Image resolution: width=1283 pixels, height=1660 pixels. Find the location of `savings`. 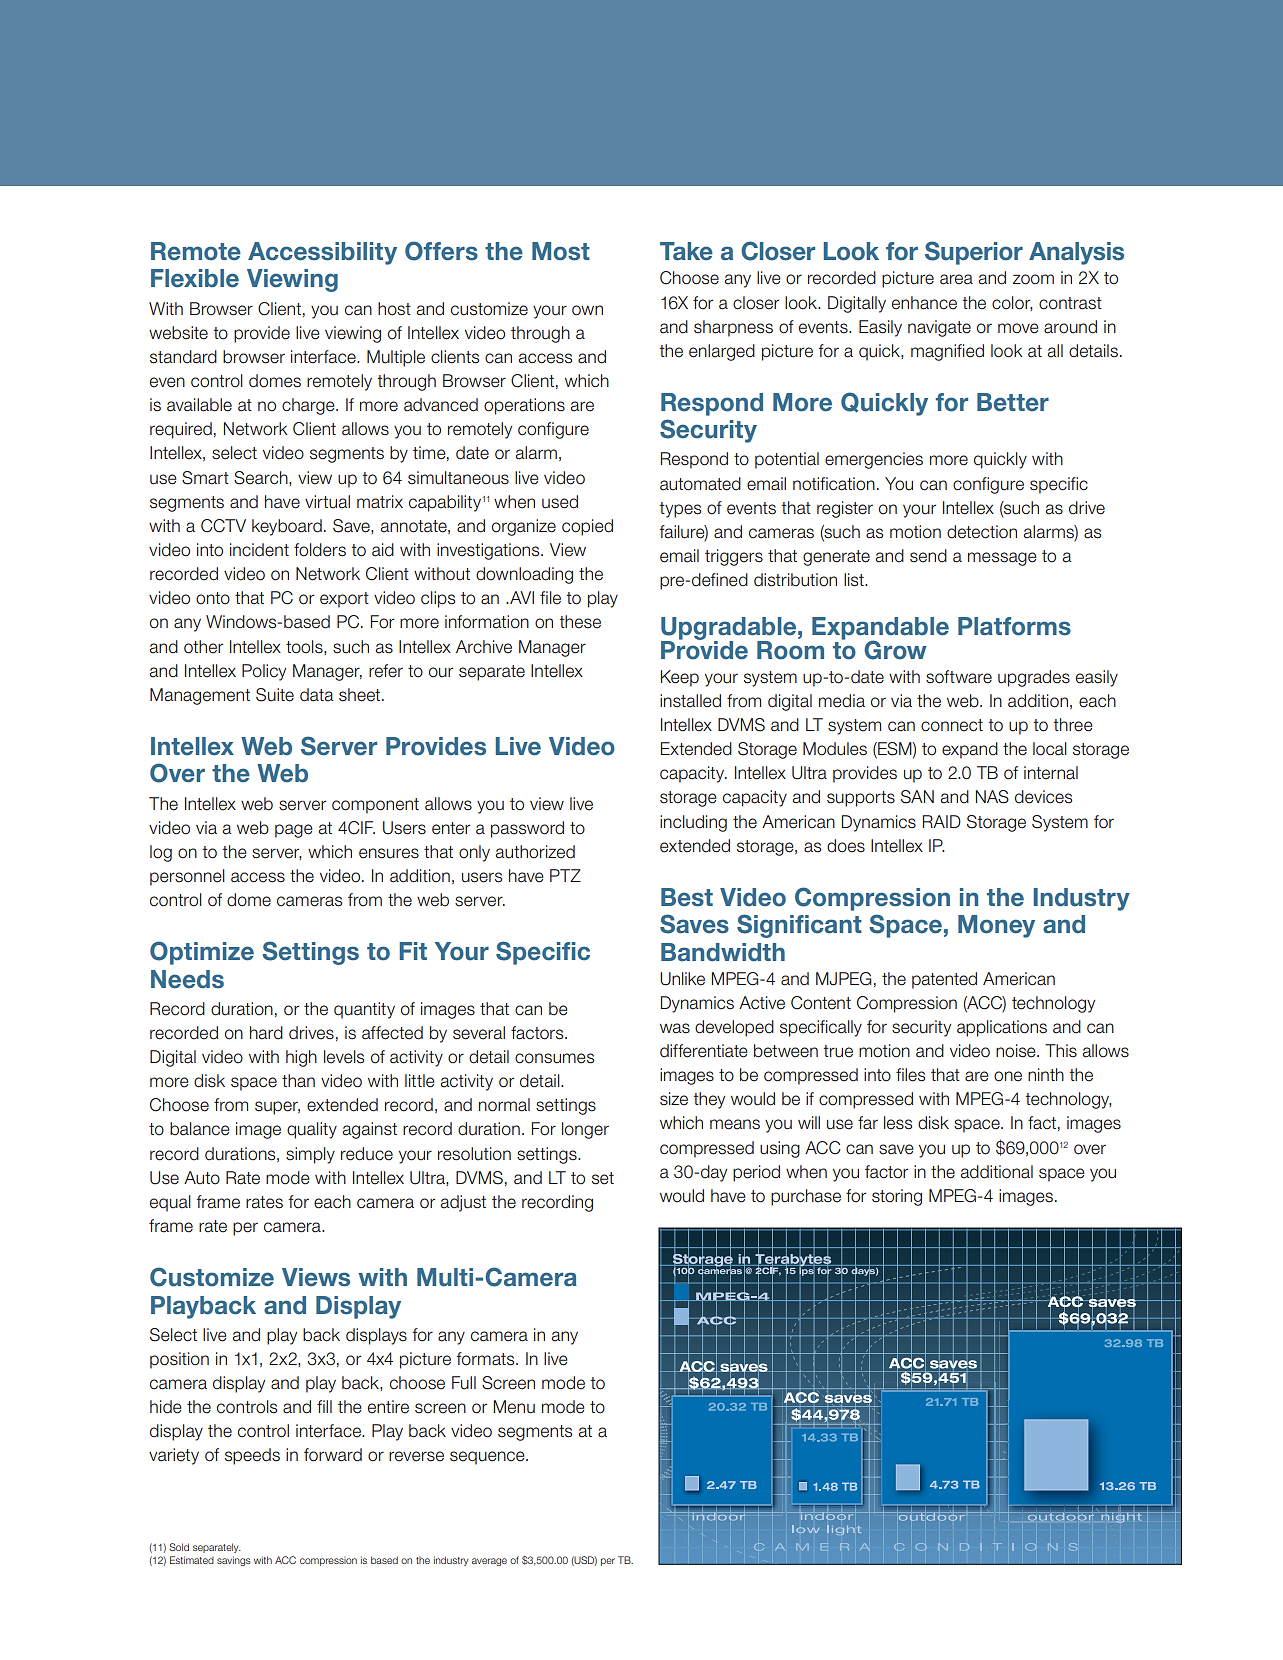

savings is located at coordinates (234, 1561).
